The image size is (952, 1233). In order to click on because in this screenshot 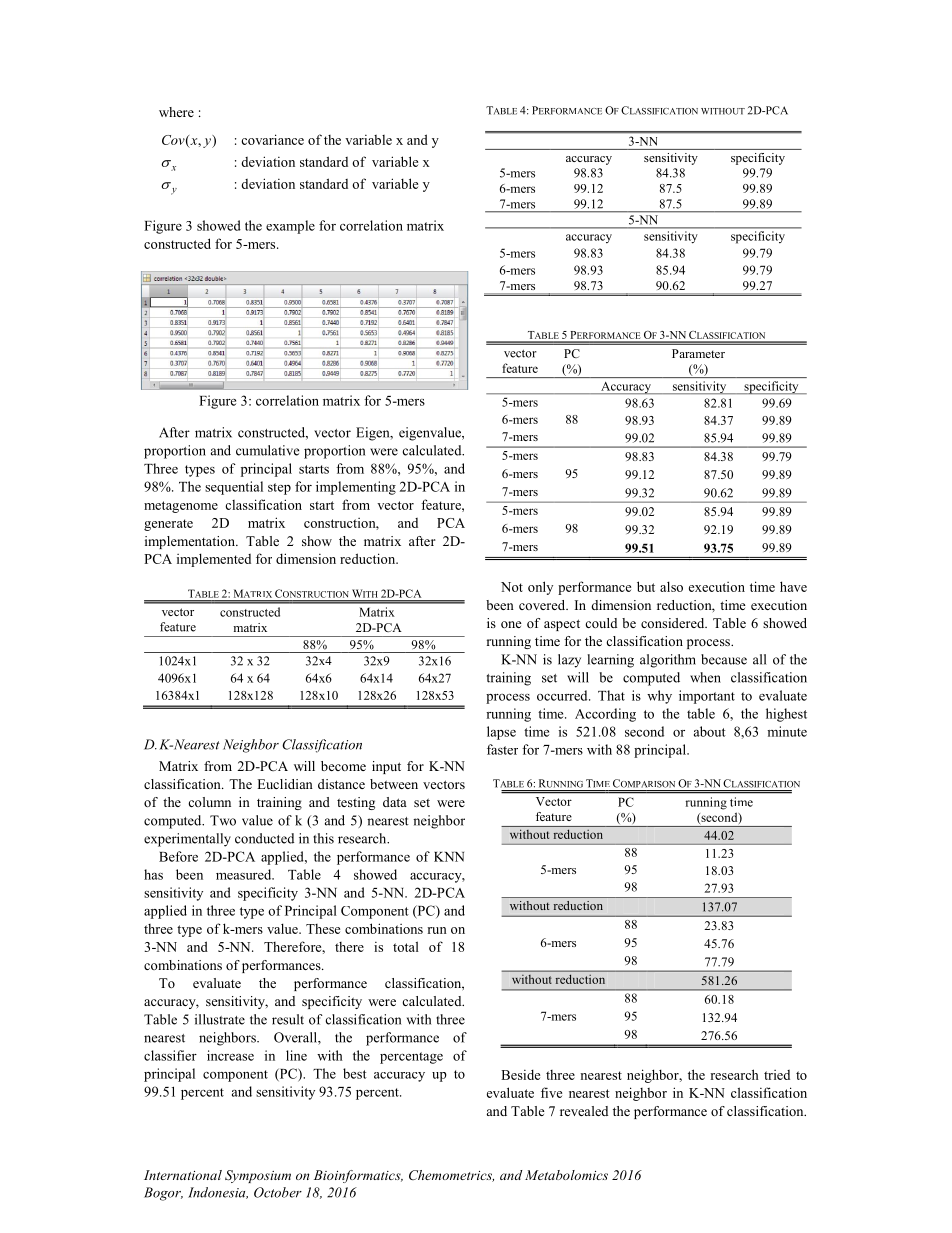, I will do `click(724, 659)`.
